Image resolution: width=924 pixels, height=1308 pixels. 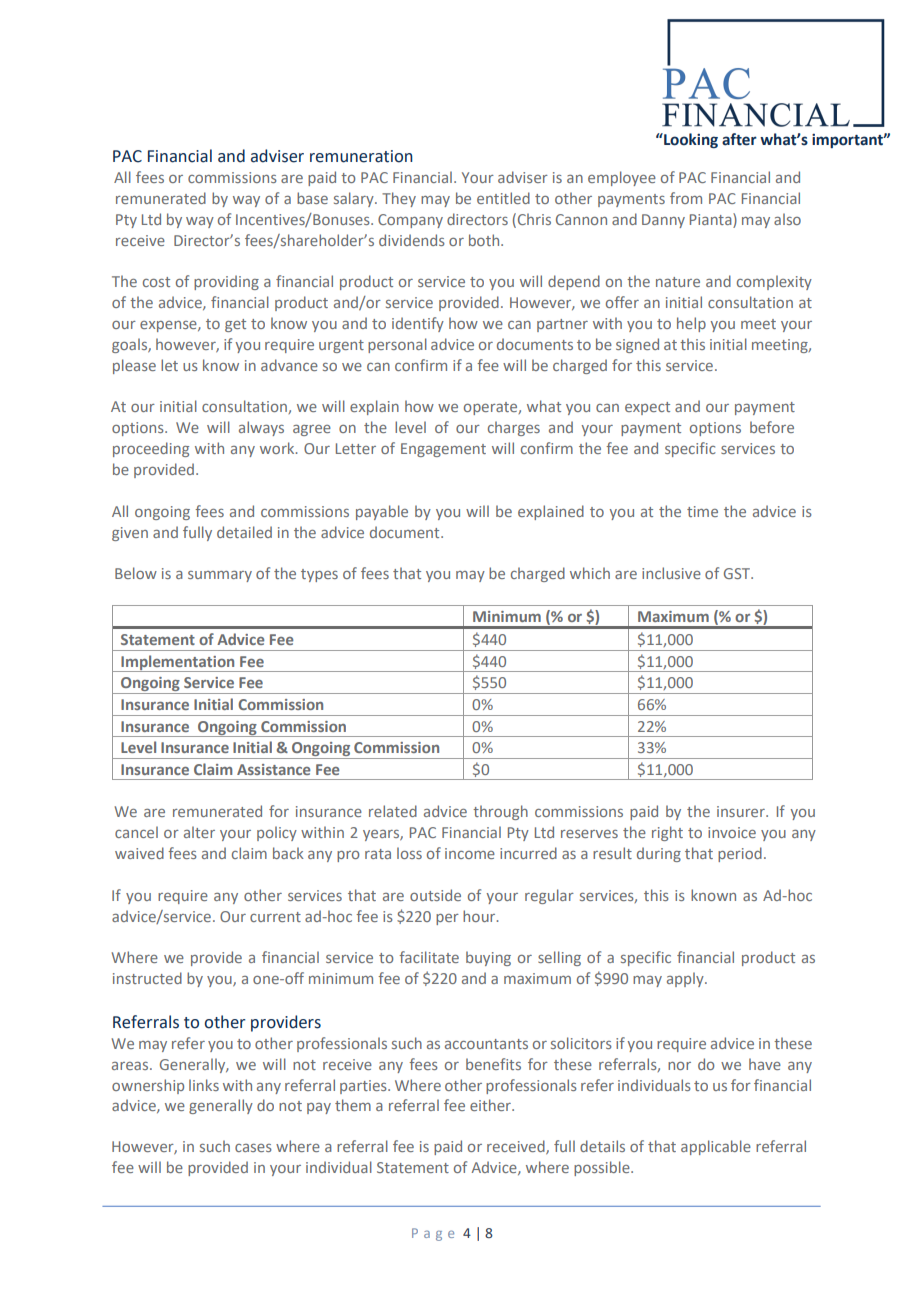 What do you see at coordinates (691, 324) in the screenshot?
I see `help` at bounding box center [691, 324].
